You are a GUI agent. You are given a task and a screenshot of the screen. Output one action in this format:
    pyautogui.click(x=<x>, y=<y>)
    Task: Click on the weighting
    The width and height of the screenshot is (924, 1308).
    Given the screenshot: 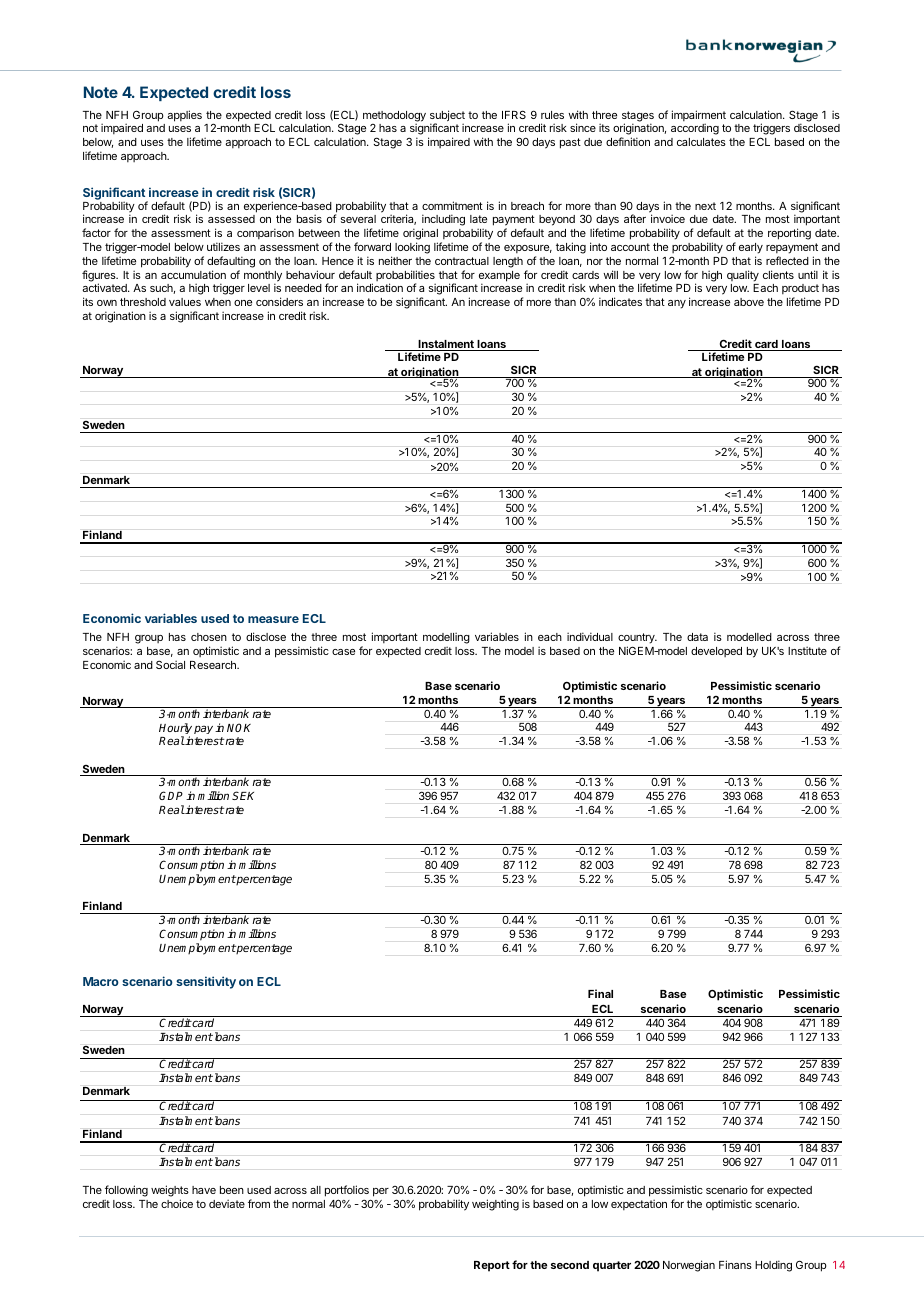 What is the action you would take?
    pyautogui.click(x=495, y=1205)
